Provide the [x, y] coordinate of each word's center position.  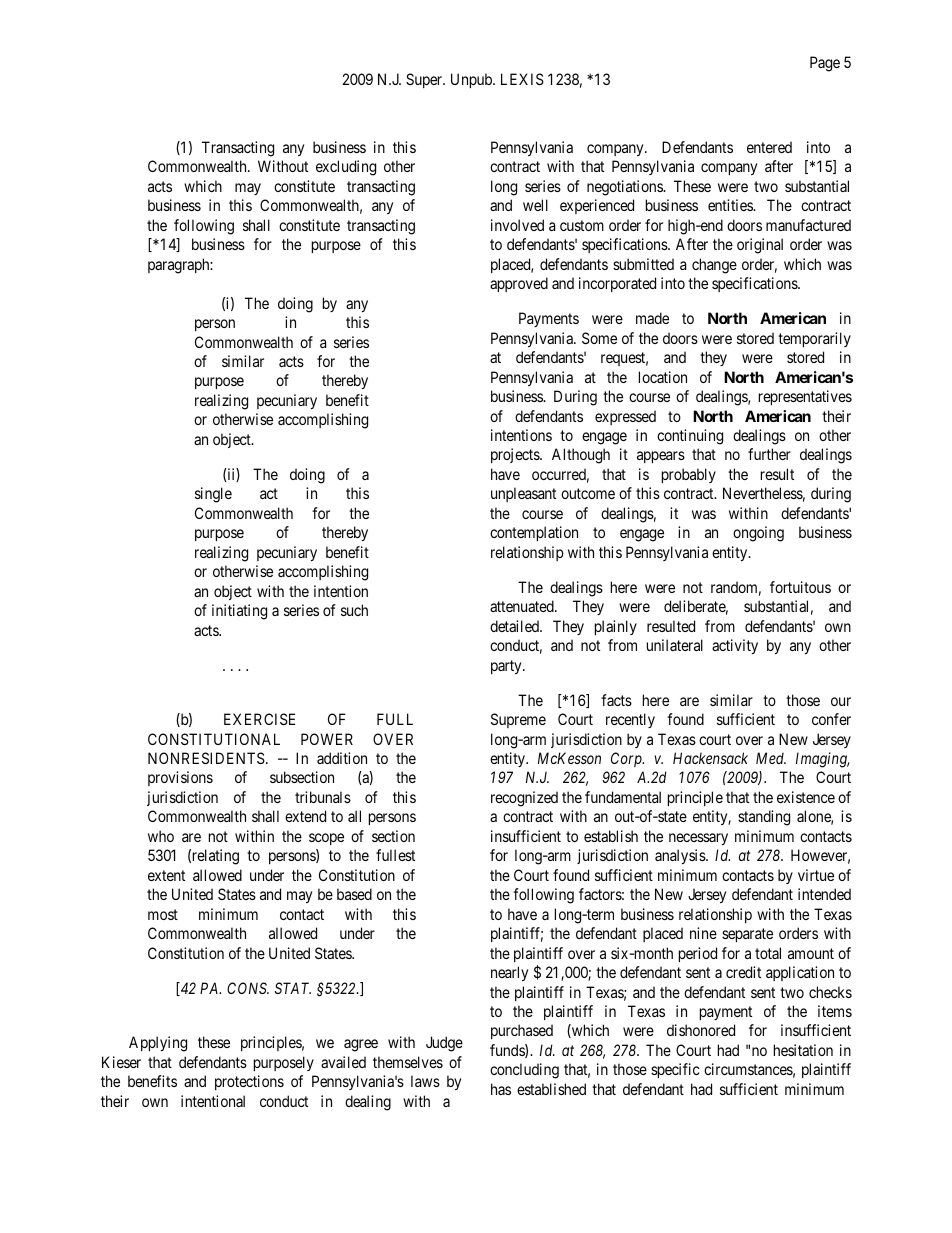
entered [769, 147]
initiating [239, 612]
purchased [522, 1031]
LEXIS [522, 79]
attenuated [523, 606]
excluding [346, 168]
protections [249, 1082]
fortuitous [800, 587]
